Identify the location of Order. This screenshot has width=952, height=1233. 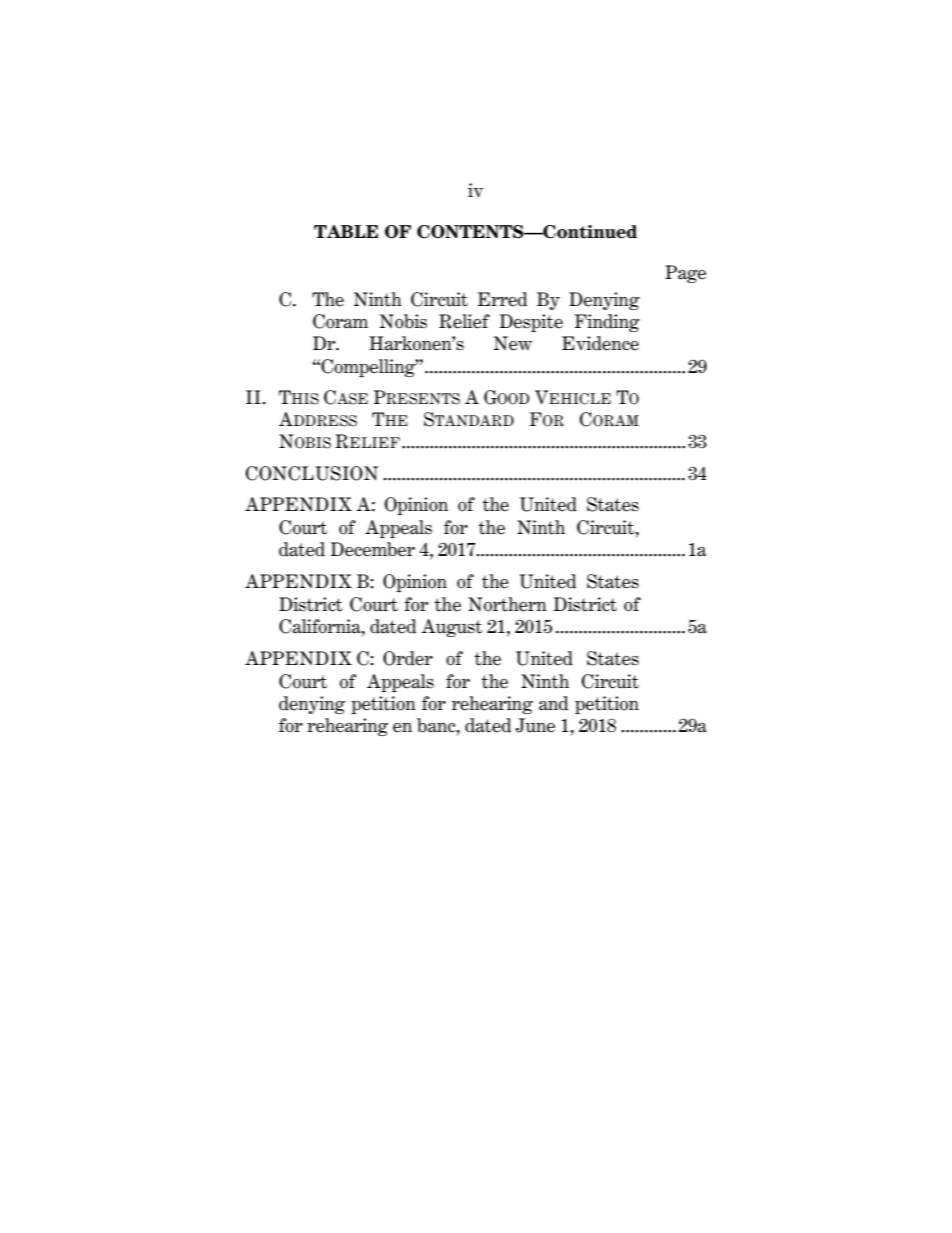
(408, 658).
